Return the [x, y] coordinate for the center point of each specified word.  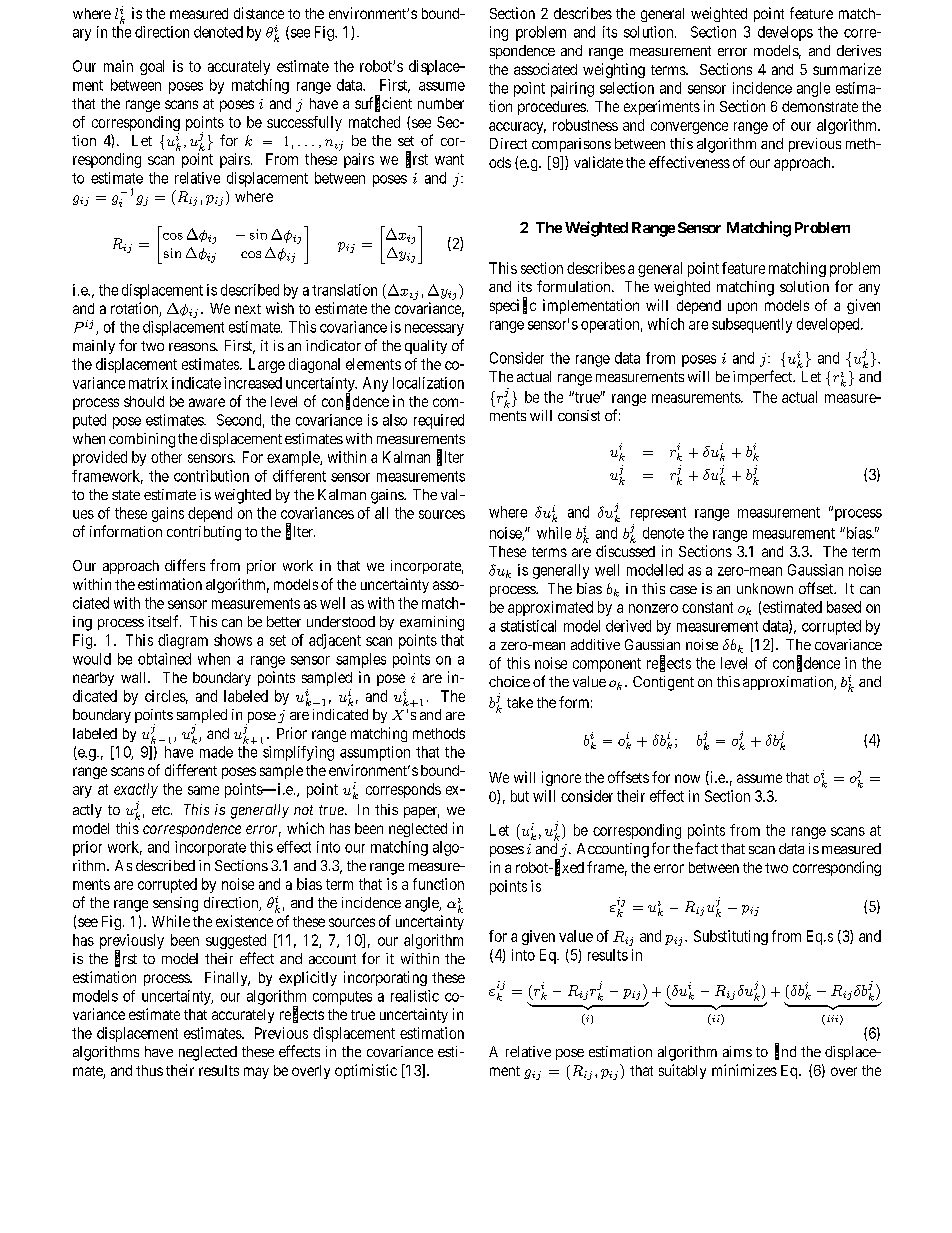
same [203, 790]
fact [706, 848]
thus [149, 1070]
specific [513, 306]
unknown [765, 588]
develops [785, 33]
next [248, 309]
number [441, 103]
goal [152, 67]
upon [742, 308]
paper [421, 812]
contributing [204, 533]
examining [432, 623]
